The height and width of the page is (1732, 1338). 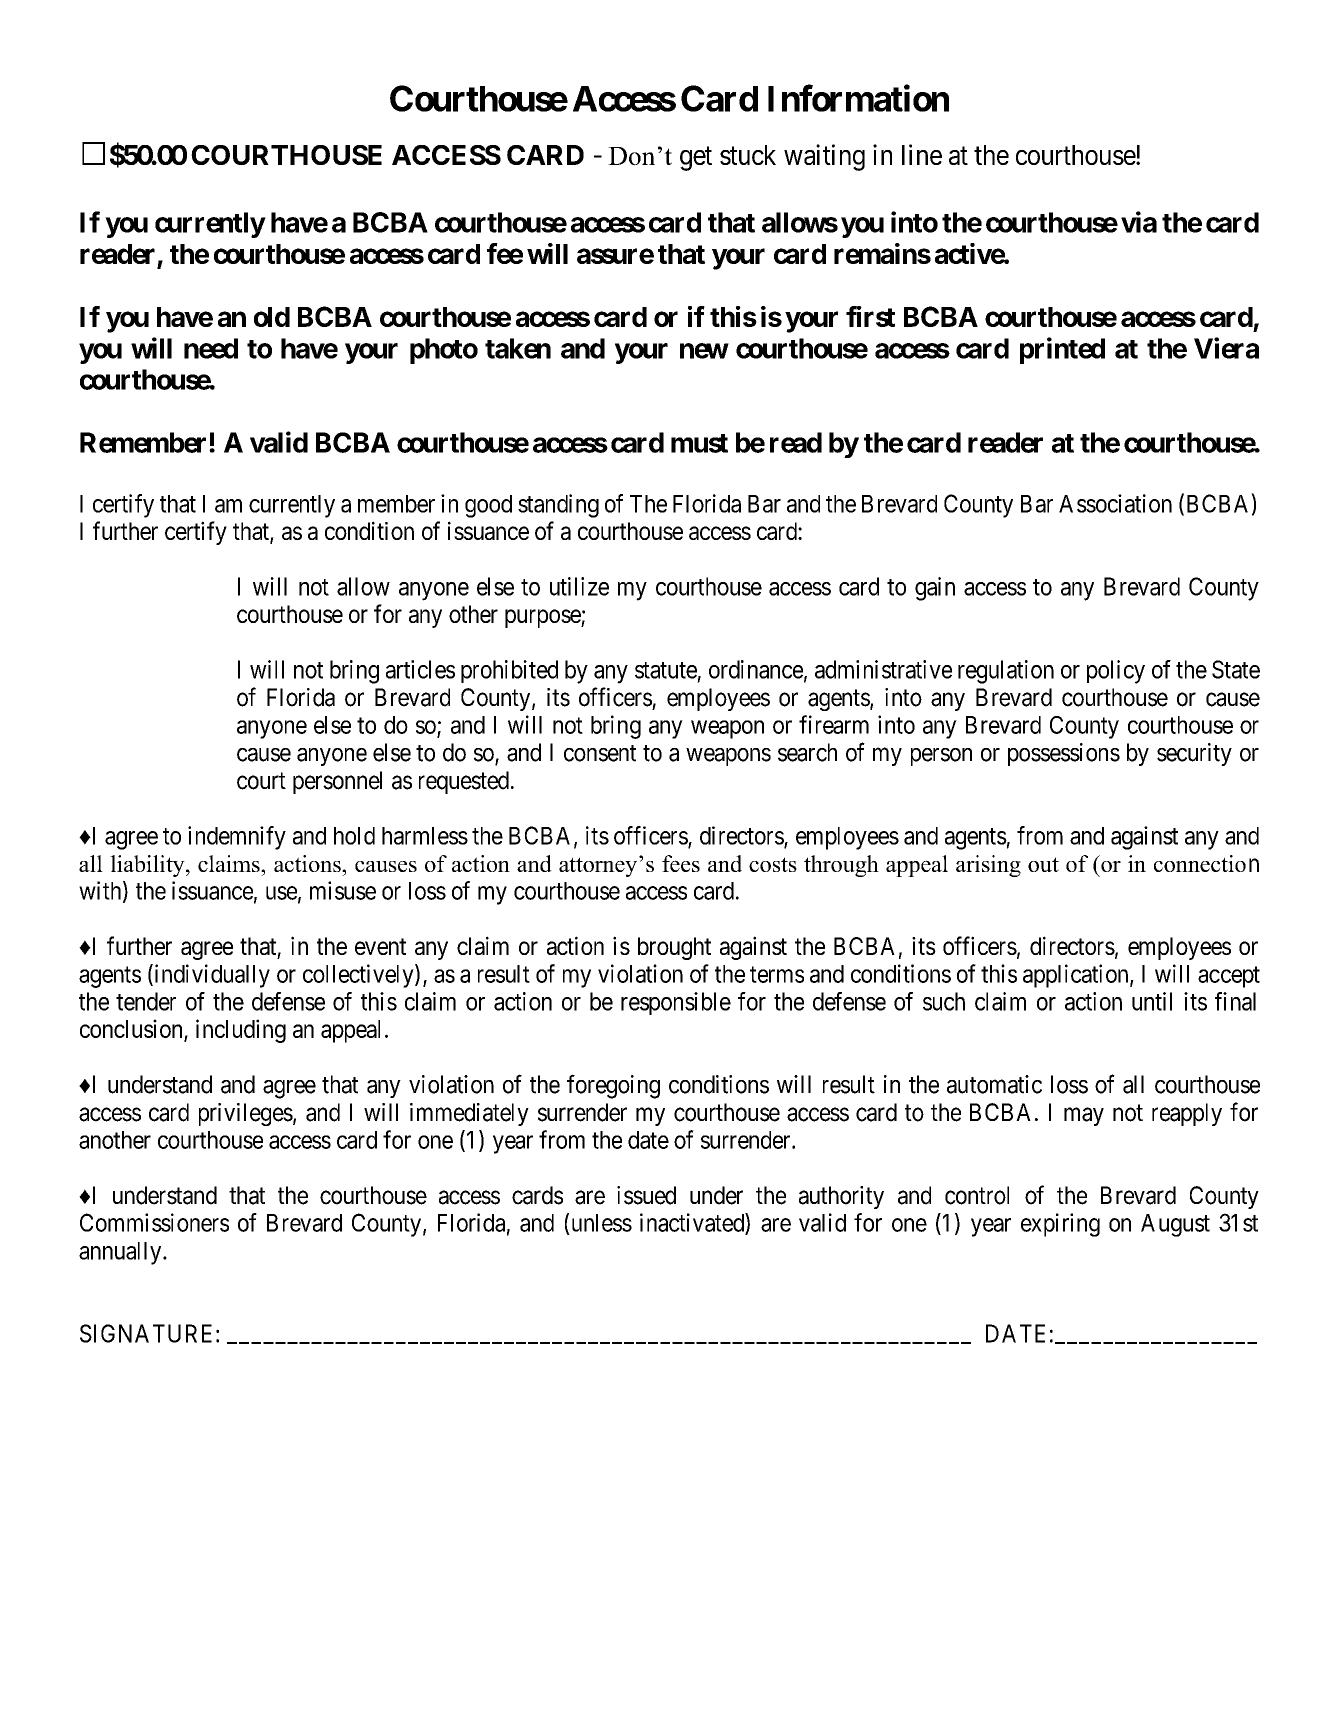 I want to click on issued, so click(x=646, y=1195).
